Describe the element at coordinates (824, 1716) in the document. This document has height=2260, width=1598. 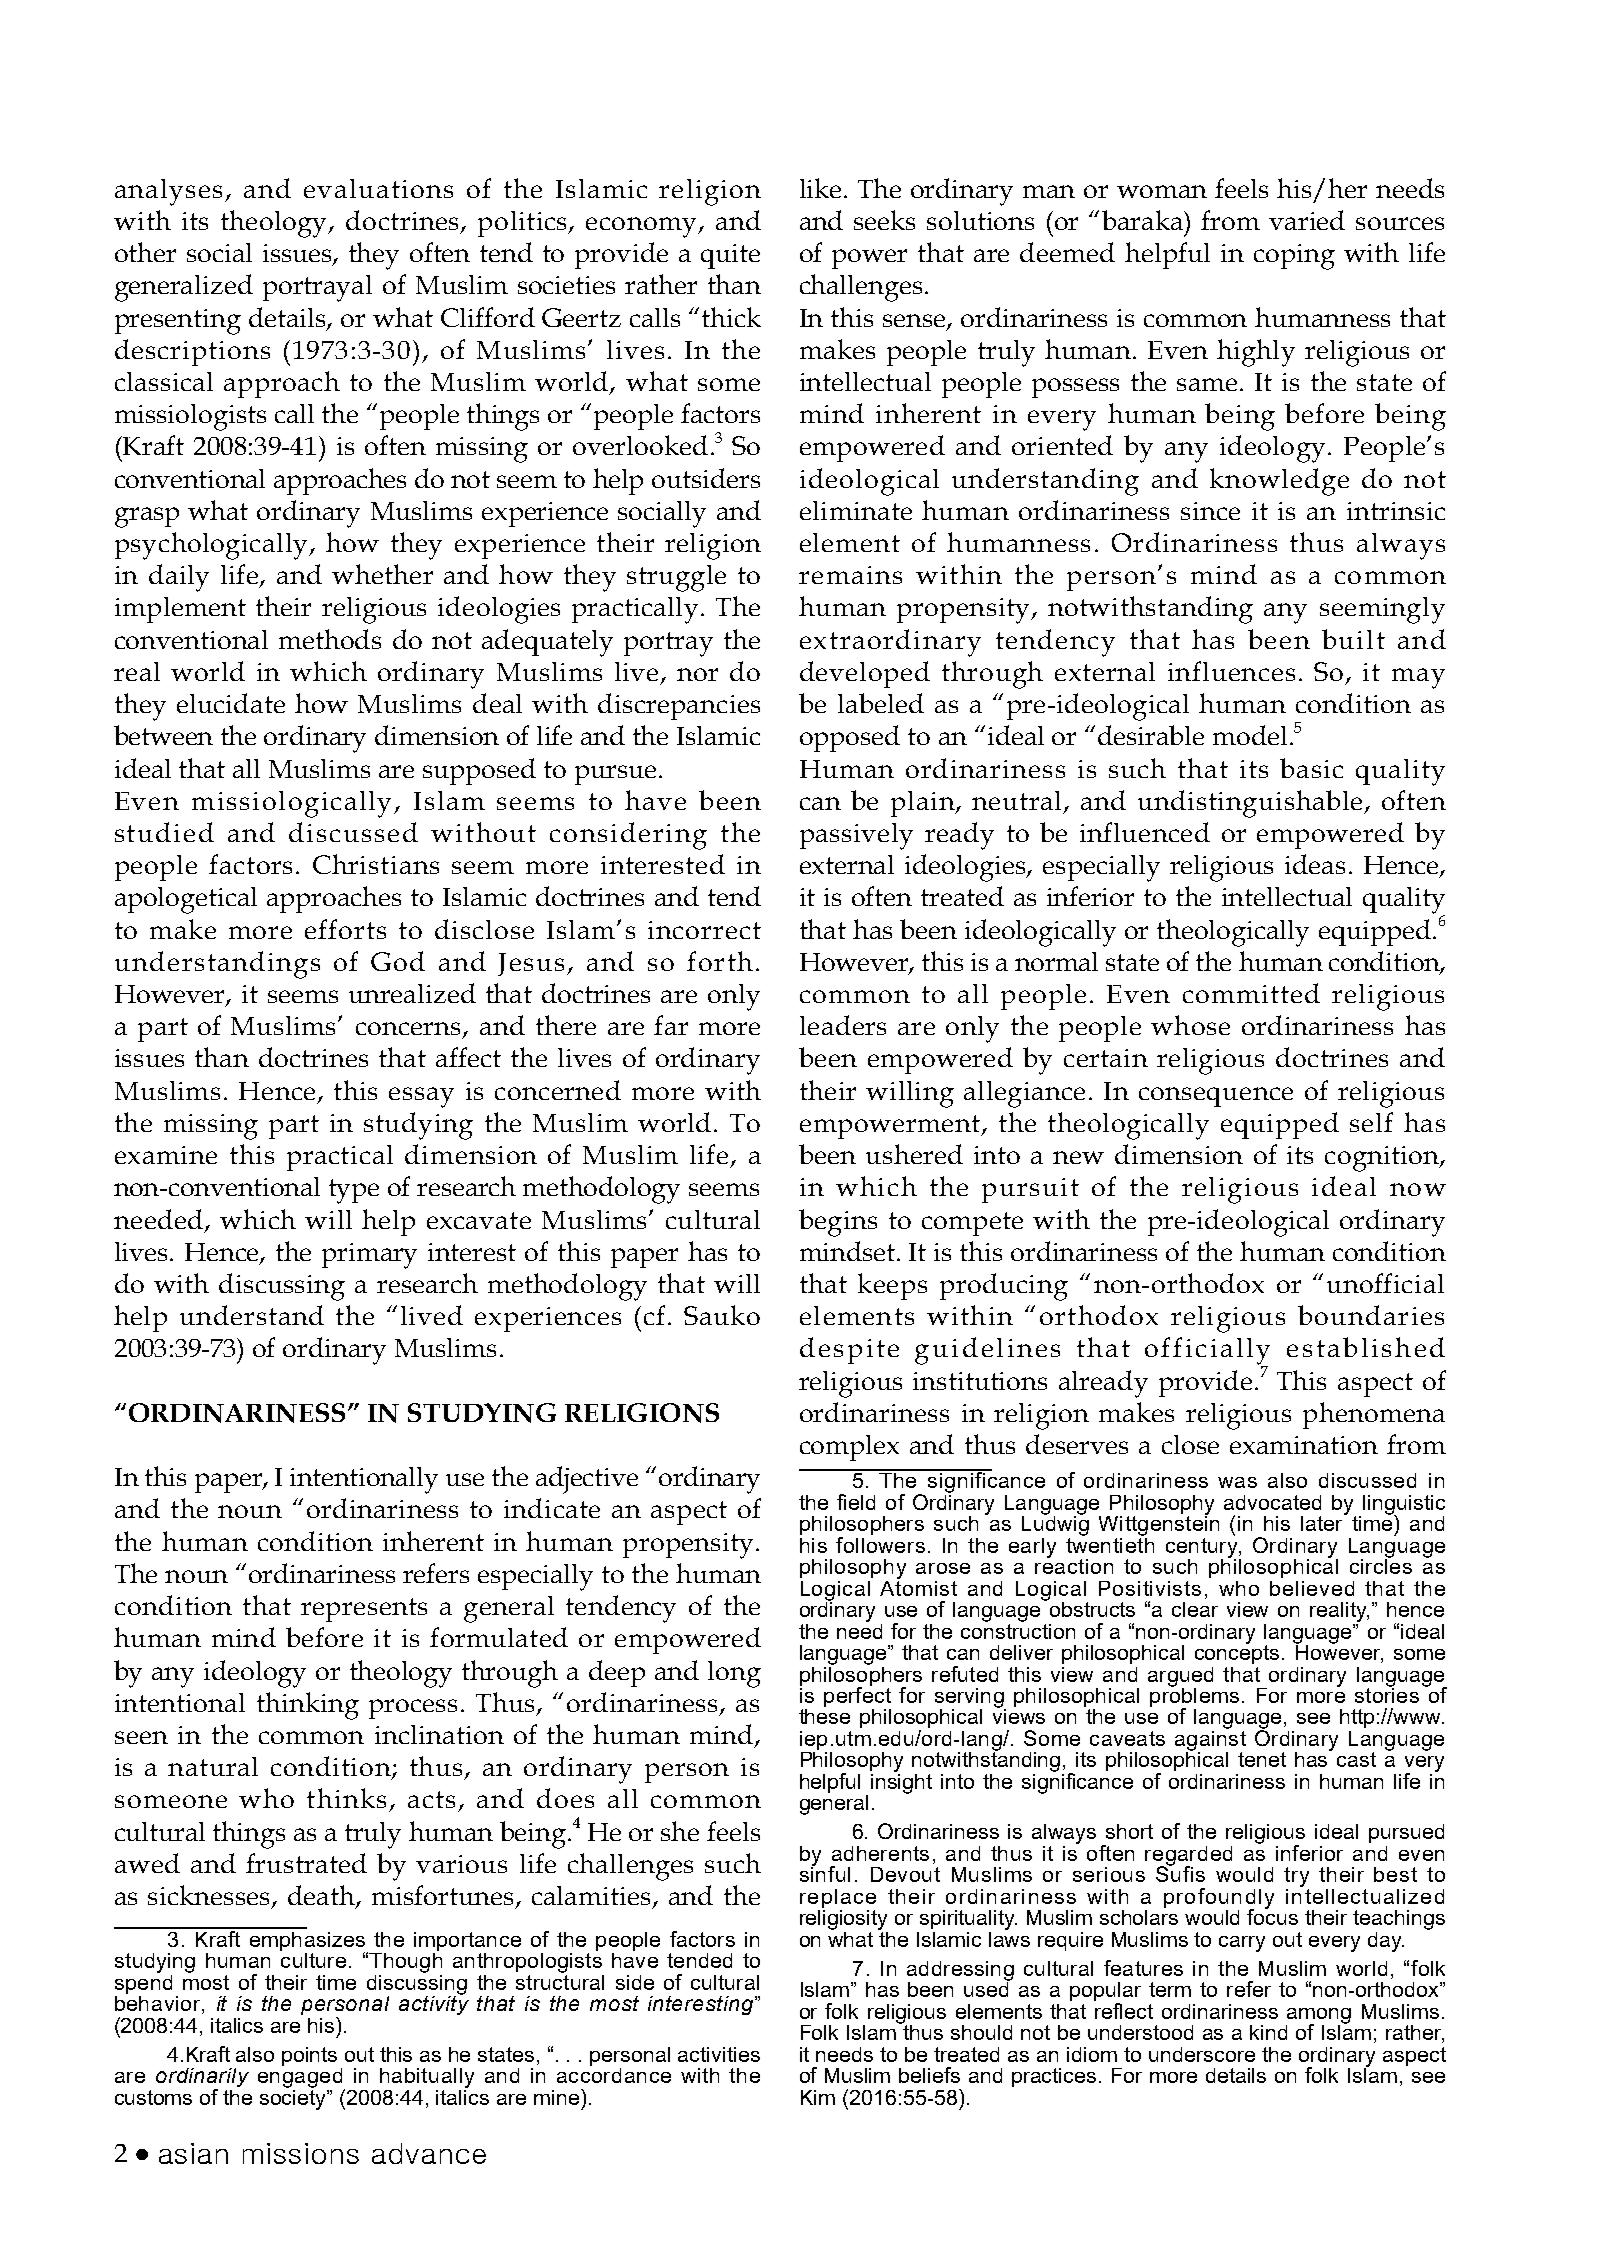
I see `these` at that location.
